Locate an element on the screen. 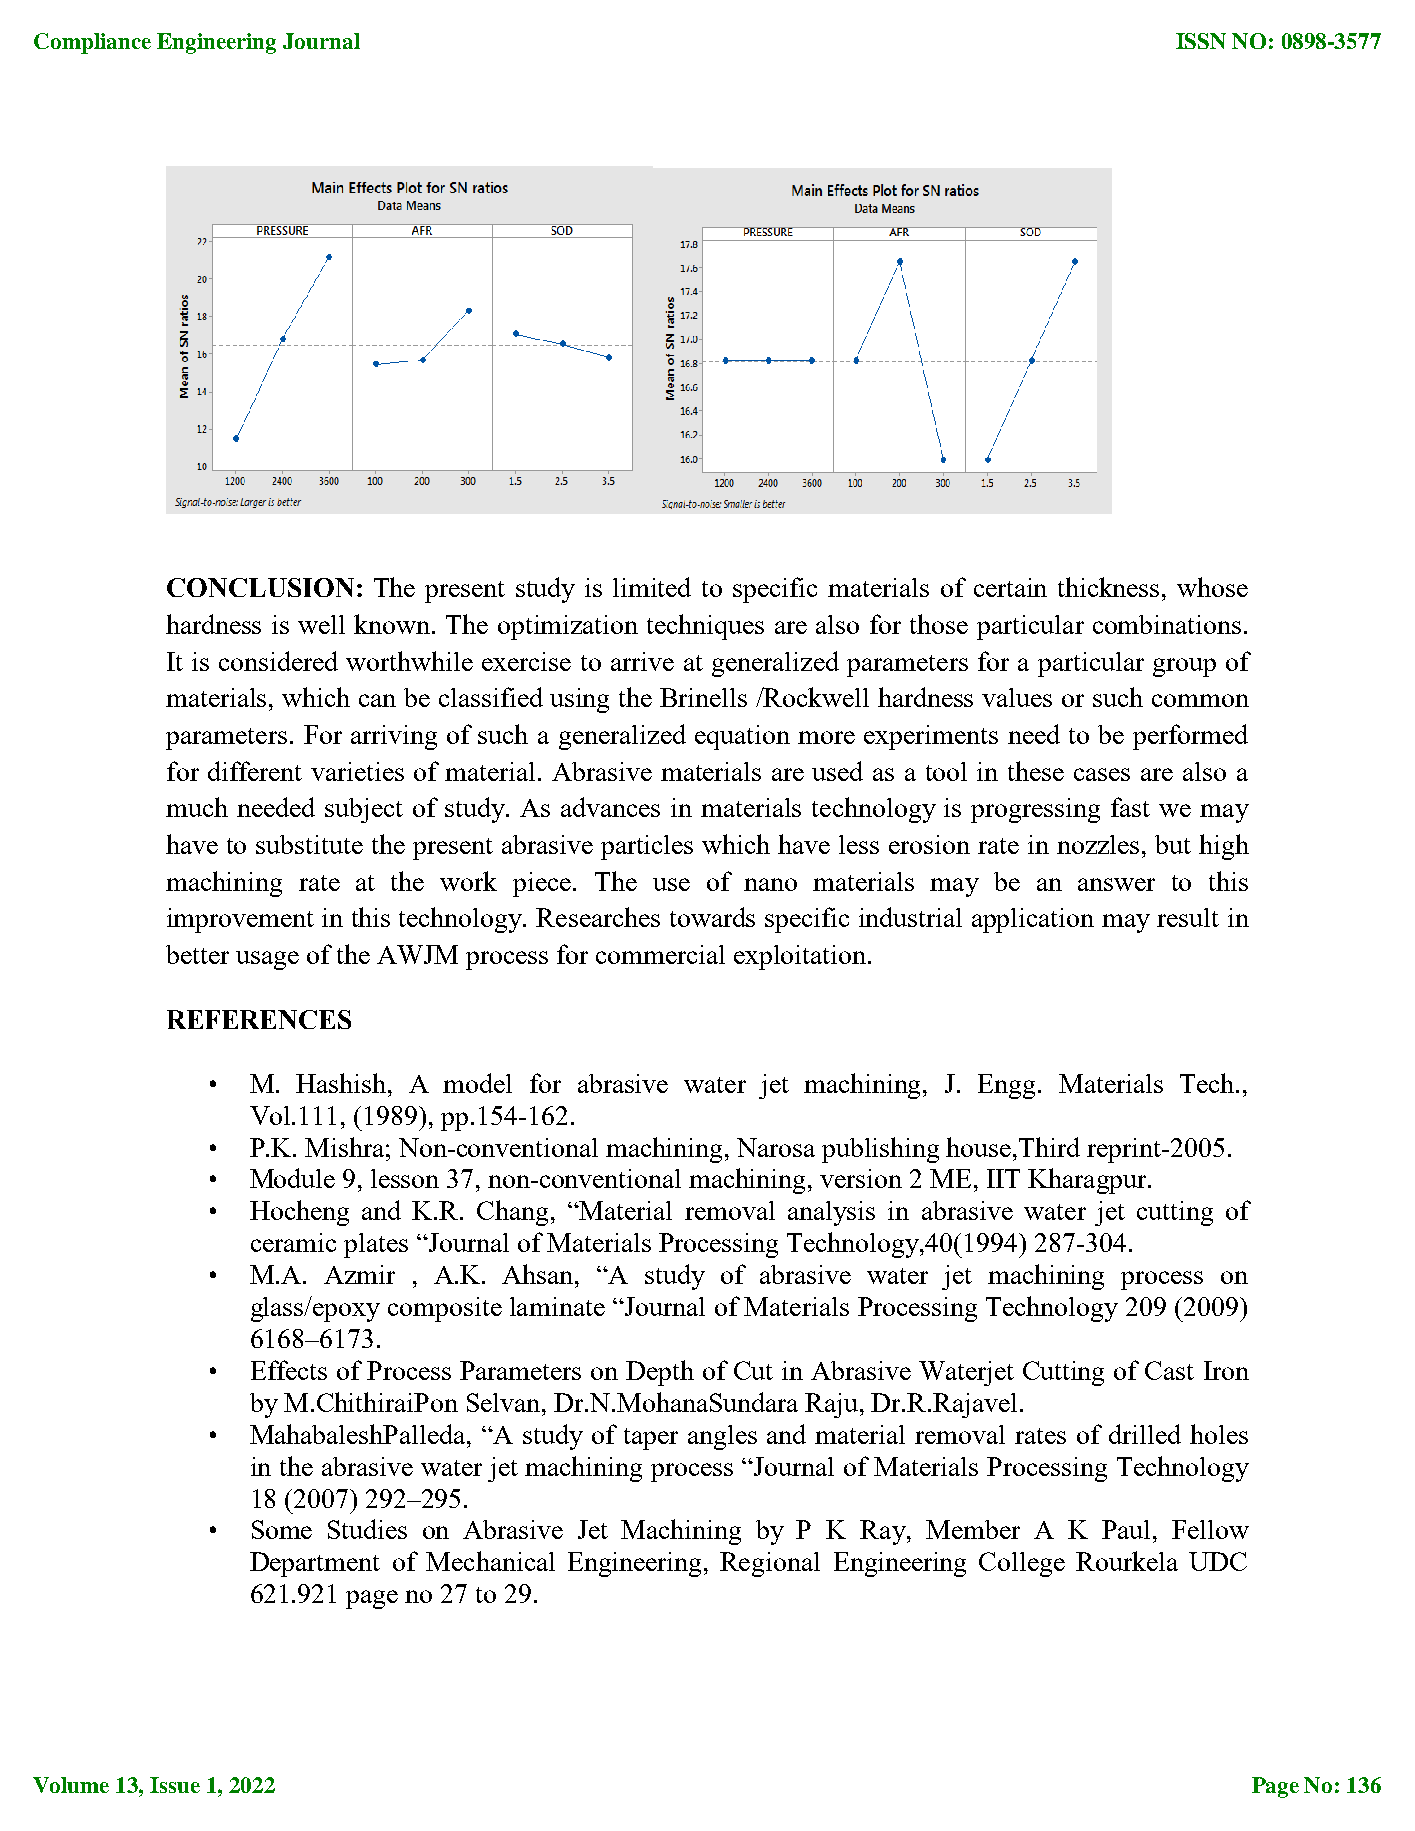  Issue is located at coordinates (175, 1785).
